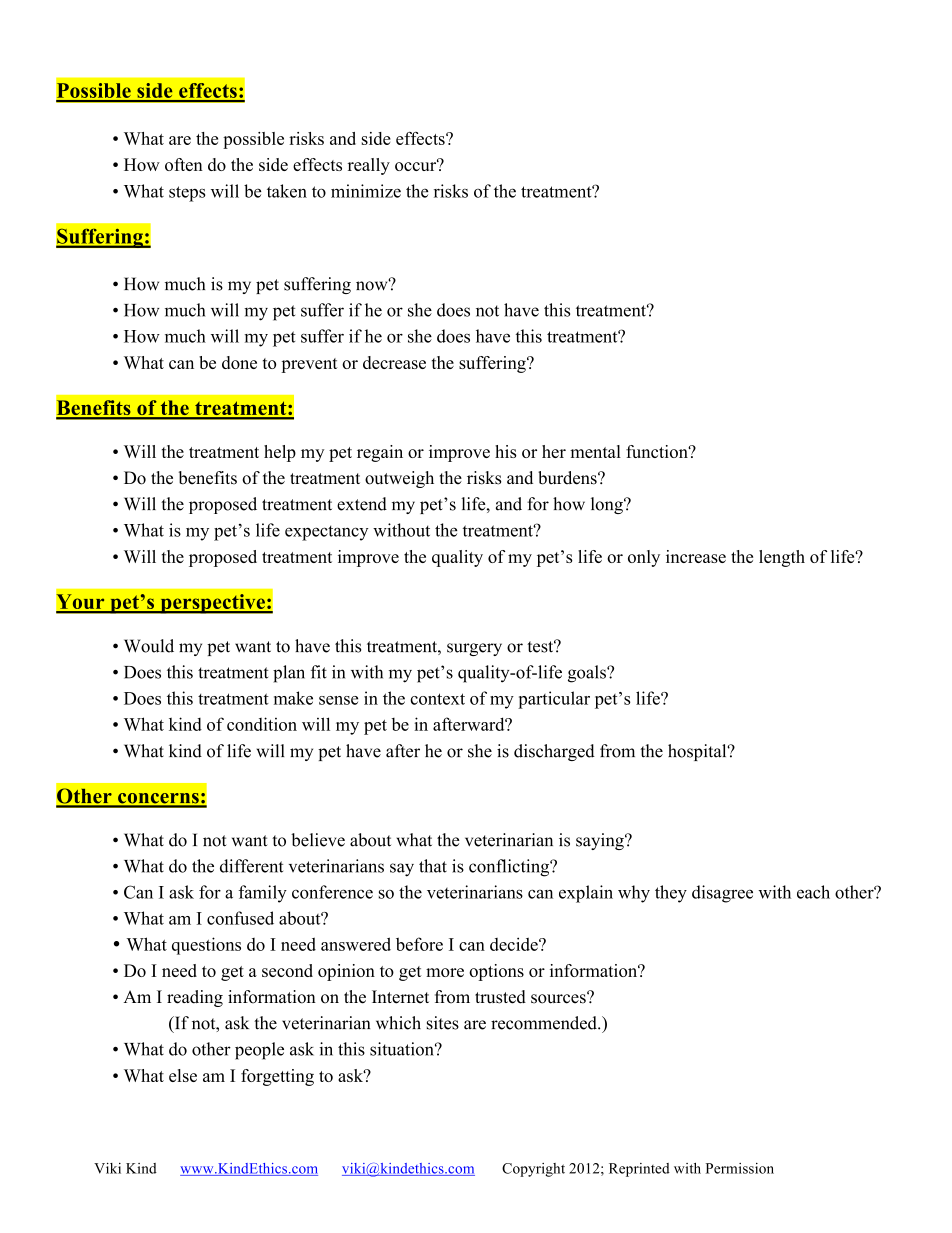  Describe the element at coordinates (595, 451) in the document. I see `mental` at that location.
